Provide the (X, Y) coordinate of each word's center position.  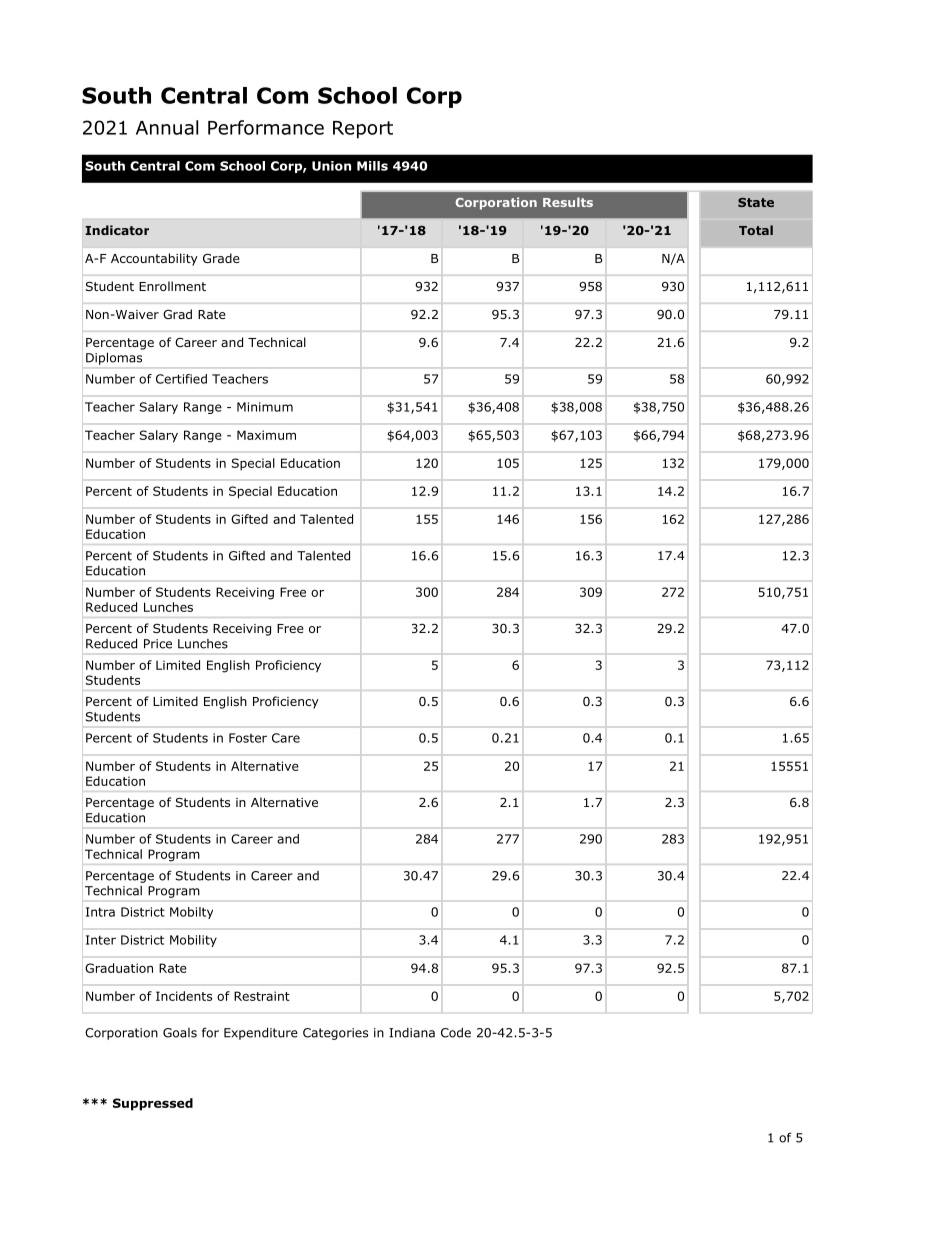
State (756, 202)
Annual (167, 127)
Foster (248, 738)
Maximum (266, 435)
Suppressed (153, 1104)
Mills (372, 166)
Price (158, 644)
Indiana (412, 1033)
